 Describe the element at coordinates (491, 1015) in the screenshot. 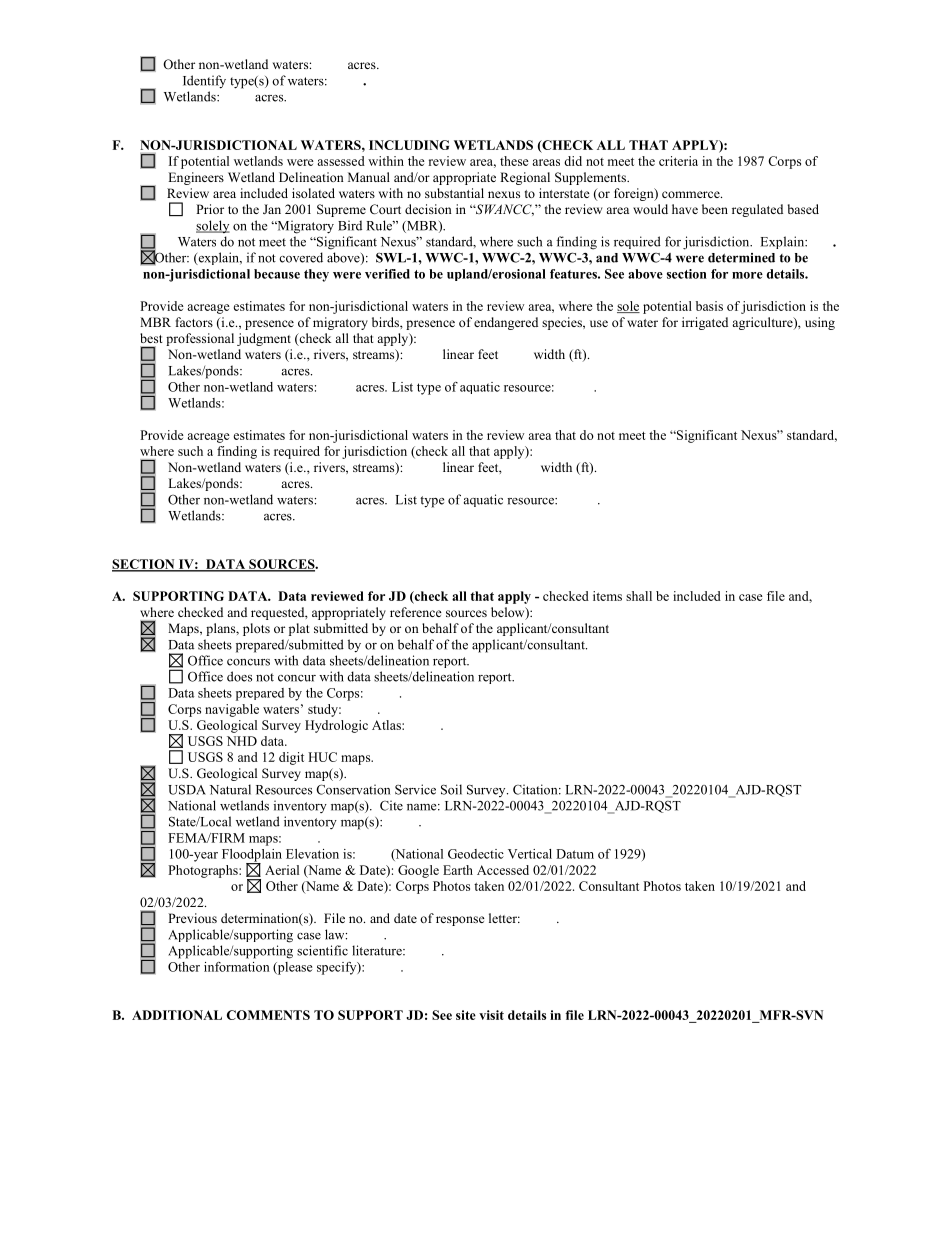

I see `visit` at that location.
